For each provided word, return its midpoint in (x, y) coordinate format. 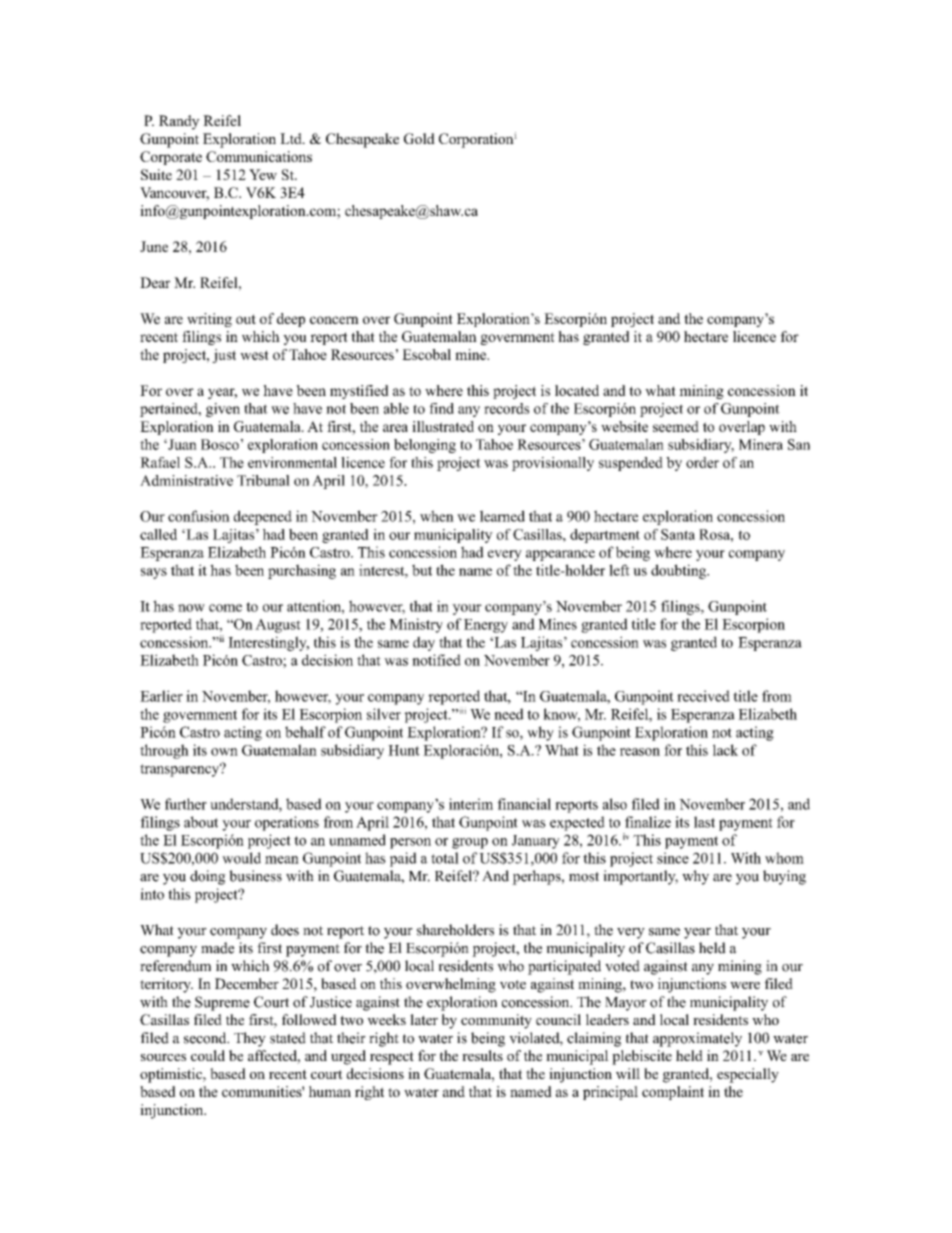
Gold (419, 138)
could (208, 1055)
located (577, 390)
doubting (680, 571)
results (482, 1055)
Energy (486, 626)
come (225, 608)
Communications (259, 156)
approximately (697, 1039)
